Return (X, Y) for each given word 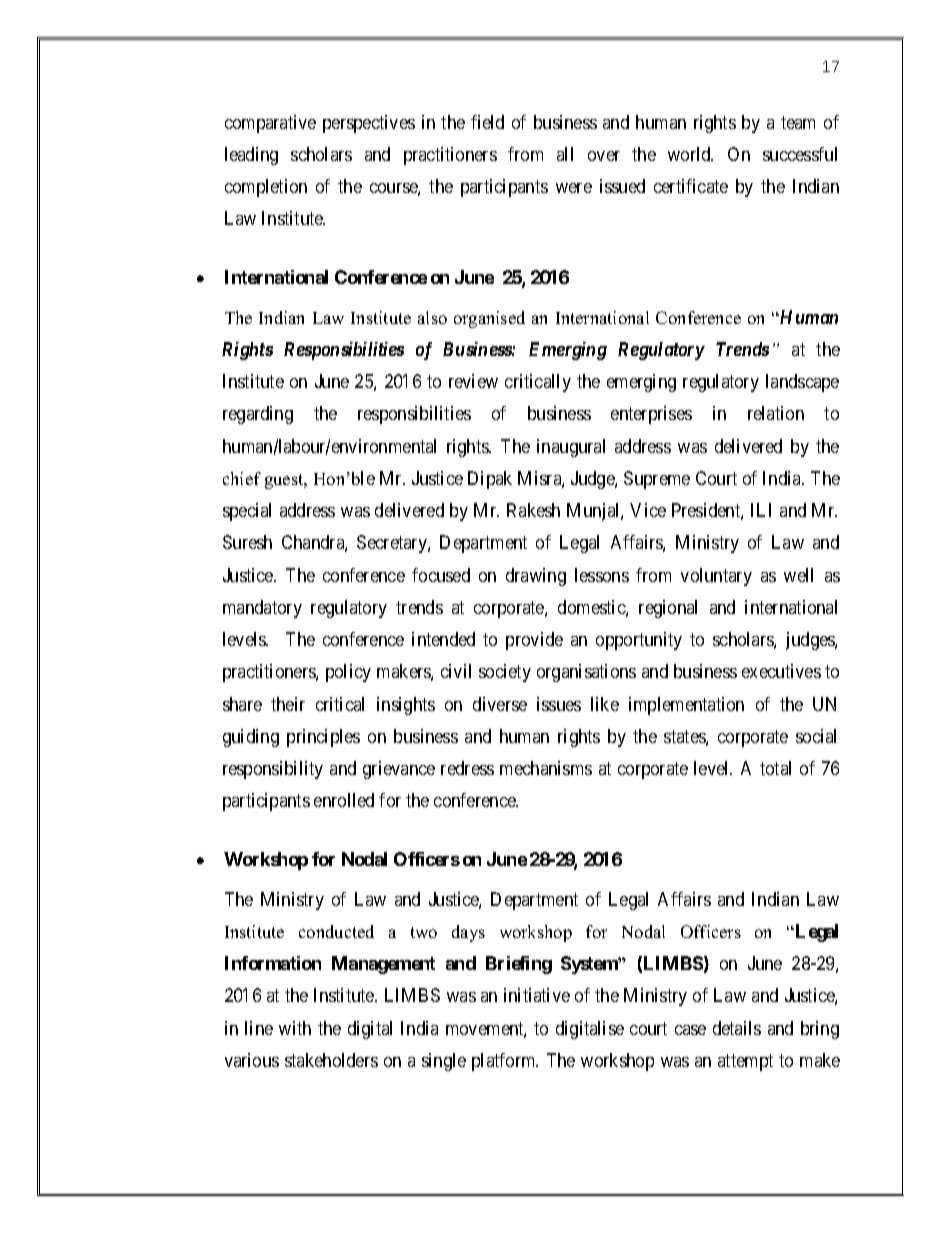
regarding (258, 415)
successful (800, 154)
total (775, 768)
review (473, 381)
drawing (536, 577)
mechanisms (546, 768)
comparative (270, 124)
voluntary (716, 577)
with (295, 1028)
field (487, 122)
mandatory (262, 609)
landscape (802, 383)
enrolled (344, 800)
